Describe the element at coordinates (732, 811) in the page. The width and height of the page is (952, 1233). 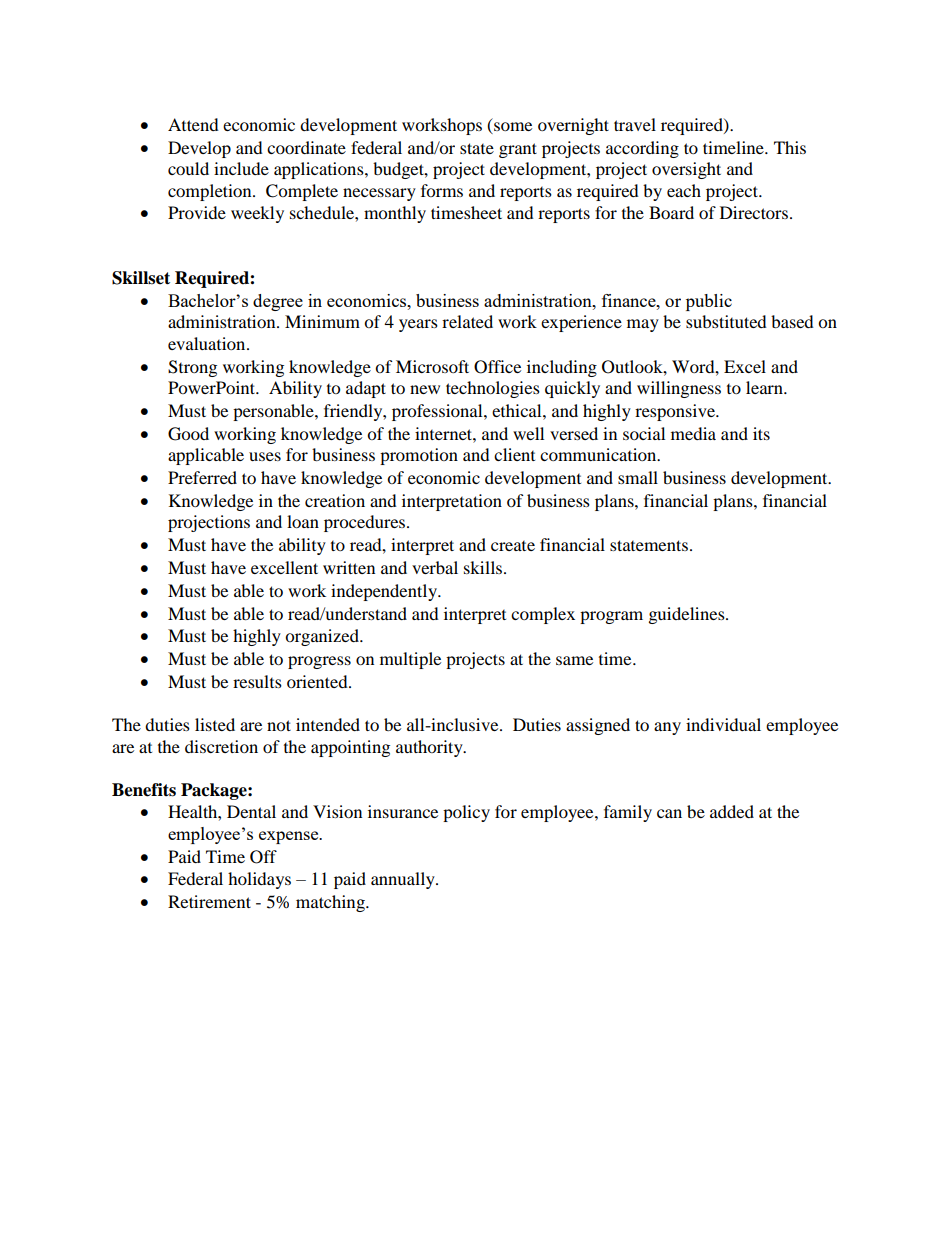
I see `added` at that location.
